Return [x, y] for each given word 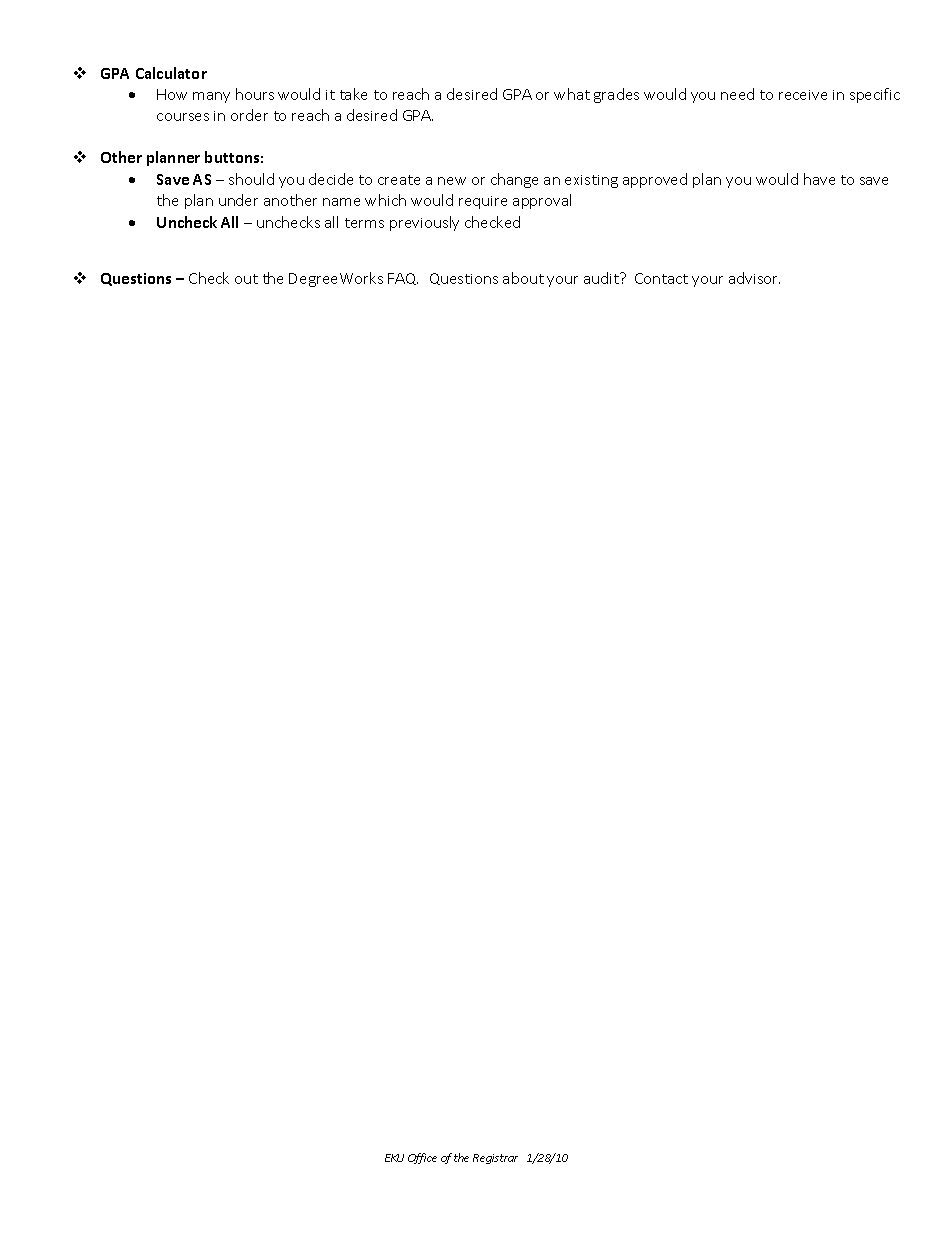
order [249, 115]
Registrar [495, 1159]
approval [542, 201]
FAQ [403, 279]
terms [364, 223]
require [483, 202]
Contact [661, 278]
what [572, 94]
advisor [754, 278]
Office [422, 1158]
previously [424, 223]
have [819, 179]
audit [602, 278]
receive [803, 95]
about [523, 278]
